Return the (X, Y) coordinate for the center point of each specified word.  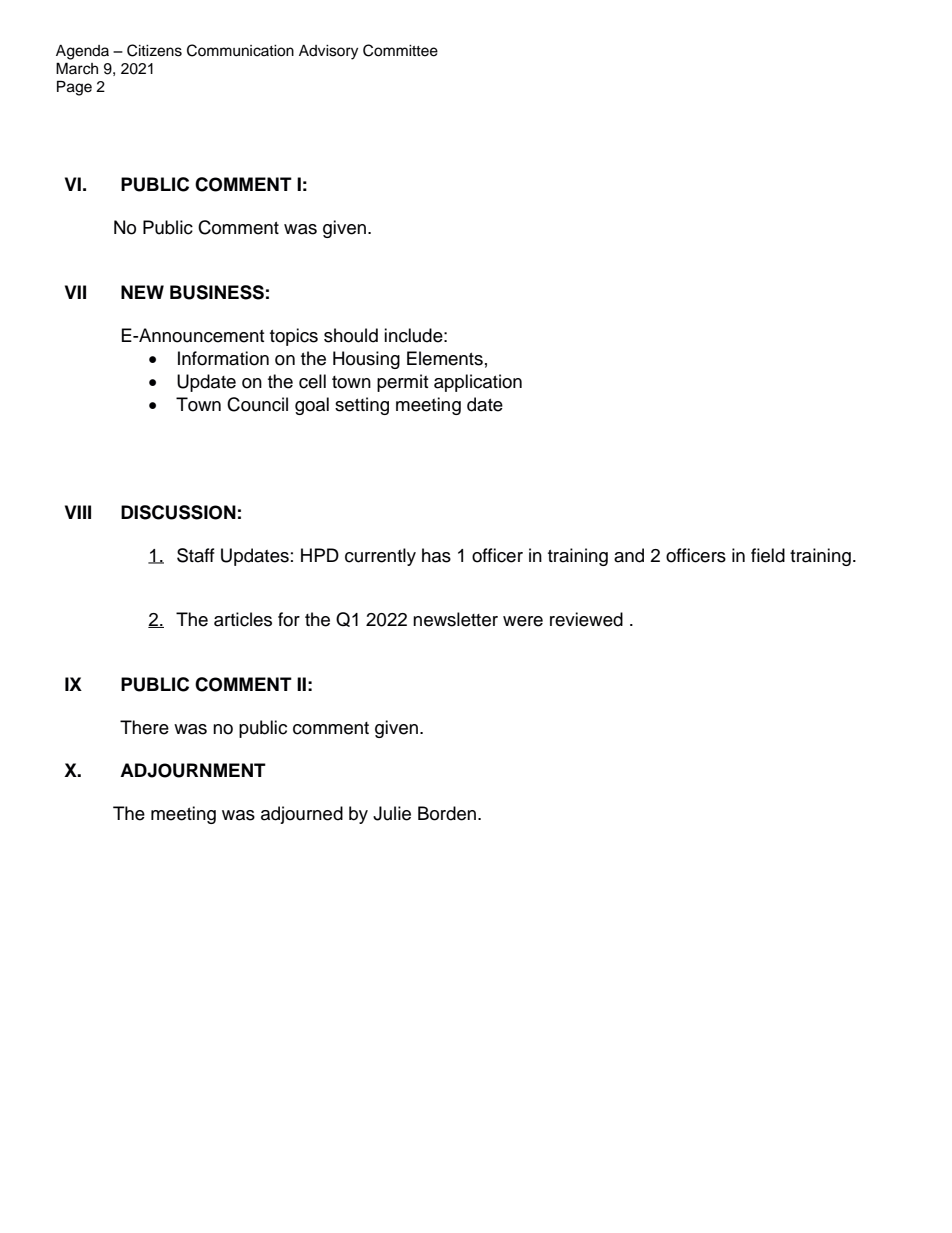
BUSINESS (217, 292)
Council (257, 404)
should (351, 335)
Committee (400, 50)
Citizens (154, 50)
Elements (445, 358)
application (478, 383)
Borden (447, 813)
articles (243, 619)
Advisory (328, 52)
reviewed (586, 619)
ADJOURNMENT (193, 770)
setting (362, 406)
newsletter (455, 619)
